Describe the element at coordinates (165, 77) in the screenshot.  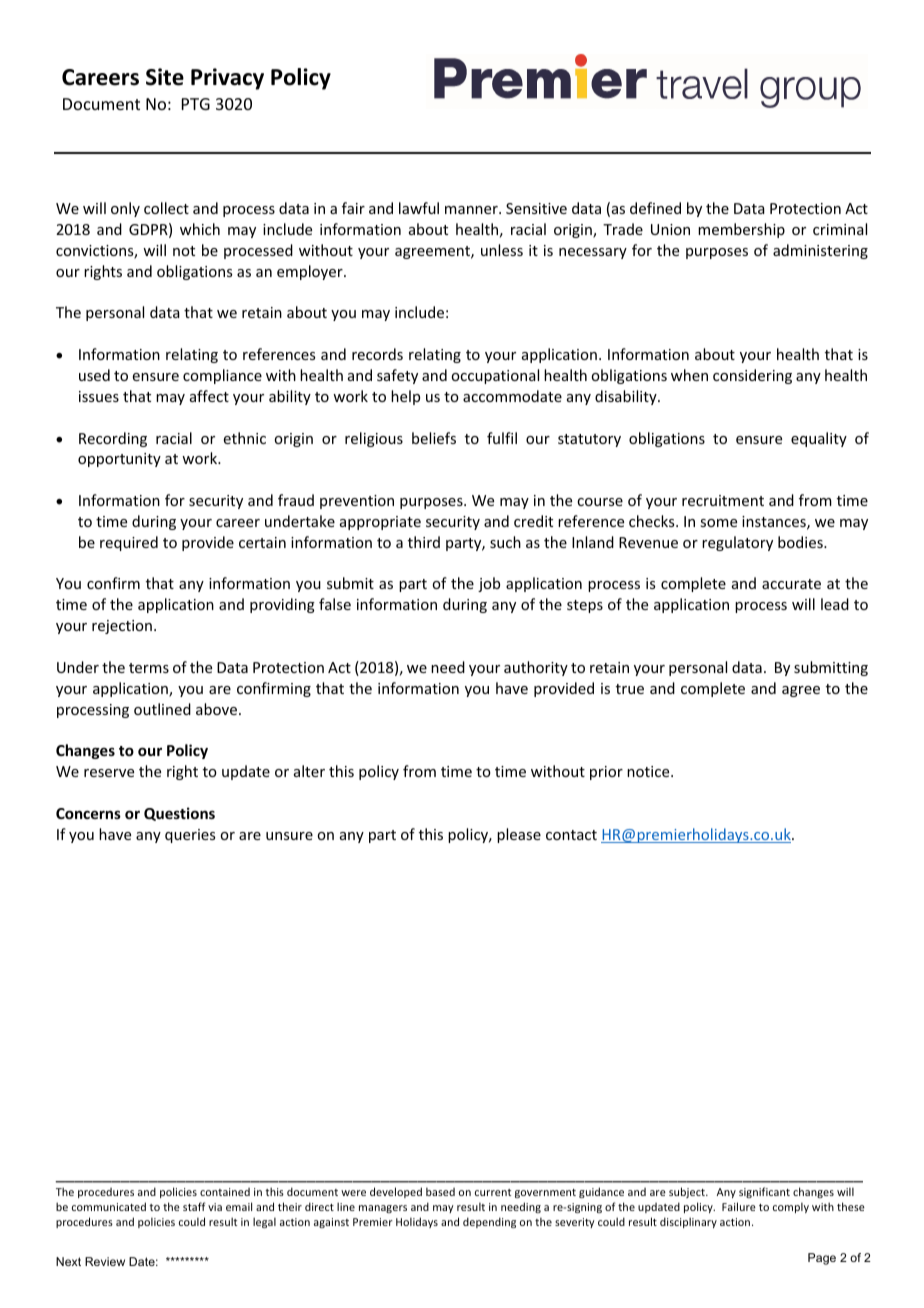
I see `Site` at that location.
